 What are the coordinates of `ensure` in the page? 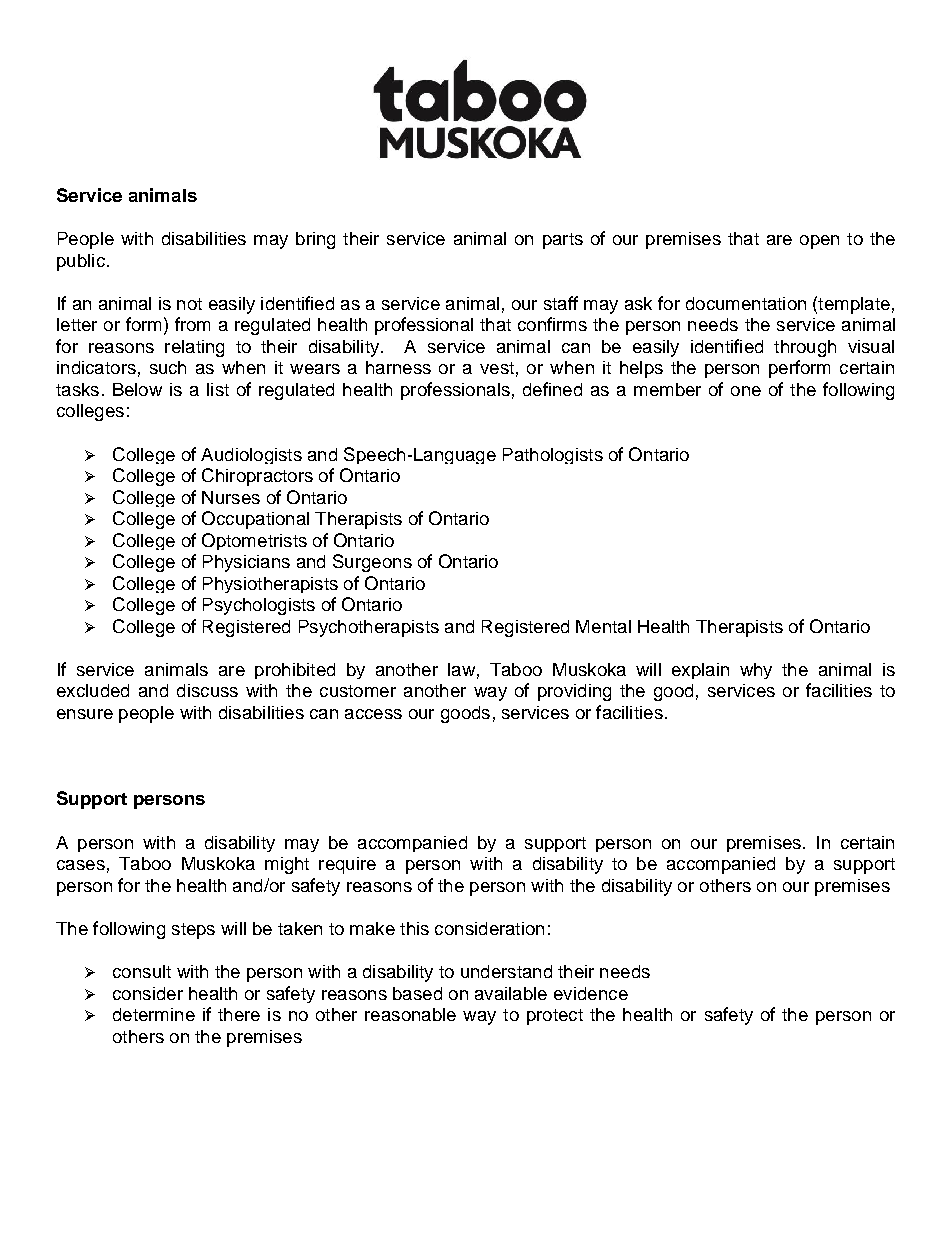 It's located at (85, 714).
